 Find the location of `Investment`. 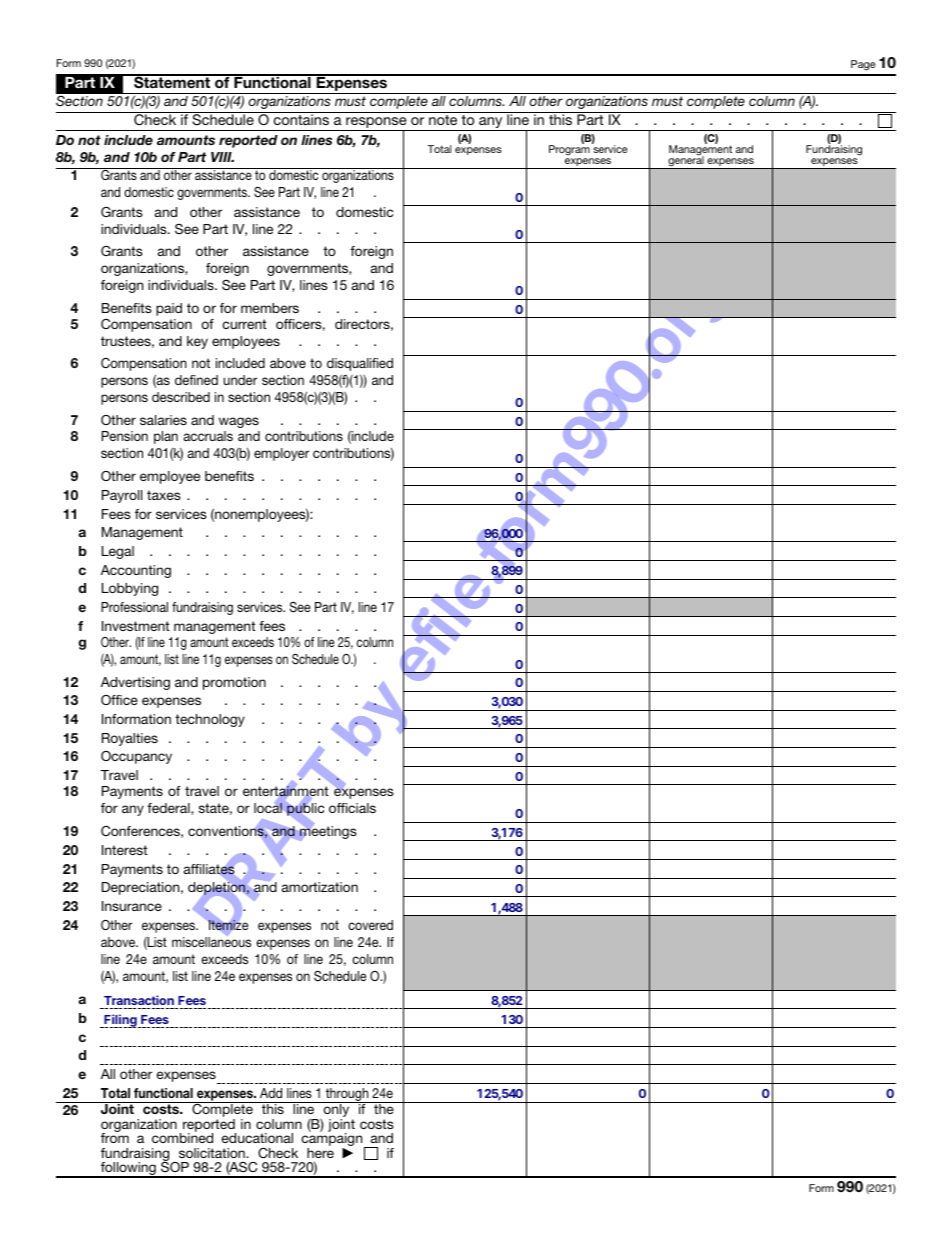

Investment is located at coordinates (136, 626).
